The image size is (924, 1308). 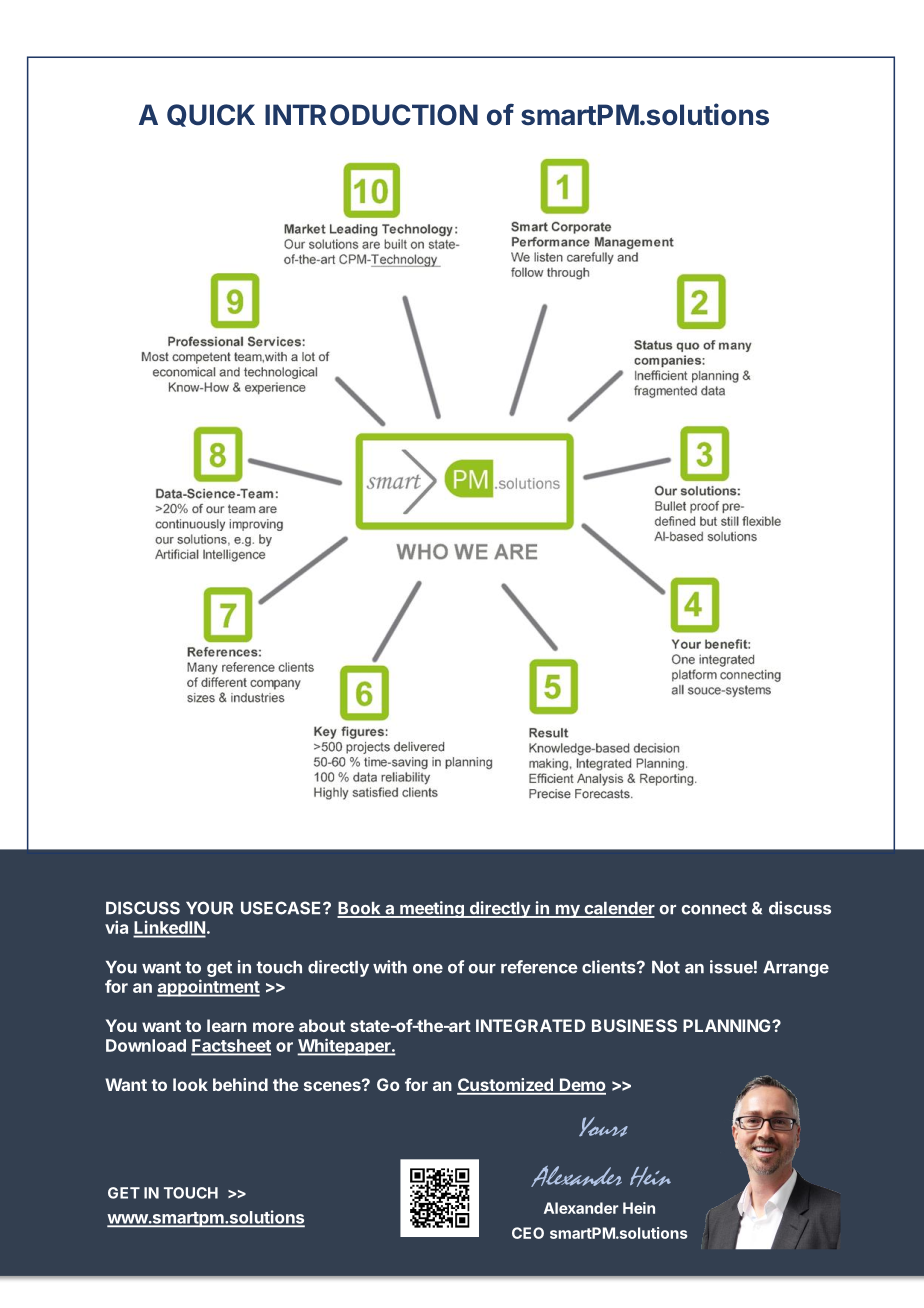 What do you see at coordinates (666, 967) in the screenshot?
I see `Not` at bounding box center [666, 967].
